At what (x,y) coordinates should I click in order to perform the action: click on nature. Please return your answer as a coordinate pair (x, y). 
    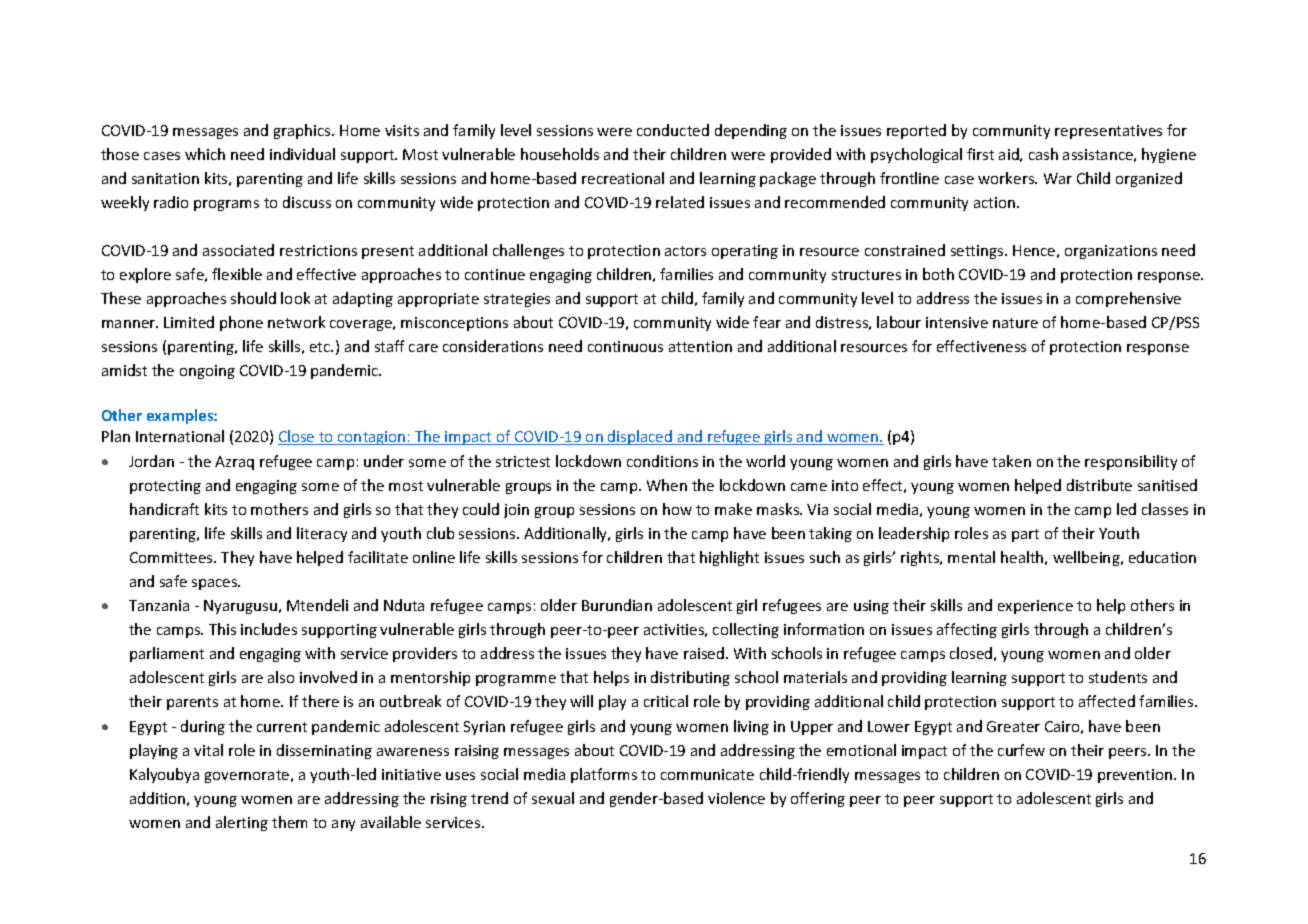
    Looking at the image, I should click on (1015, 323).
